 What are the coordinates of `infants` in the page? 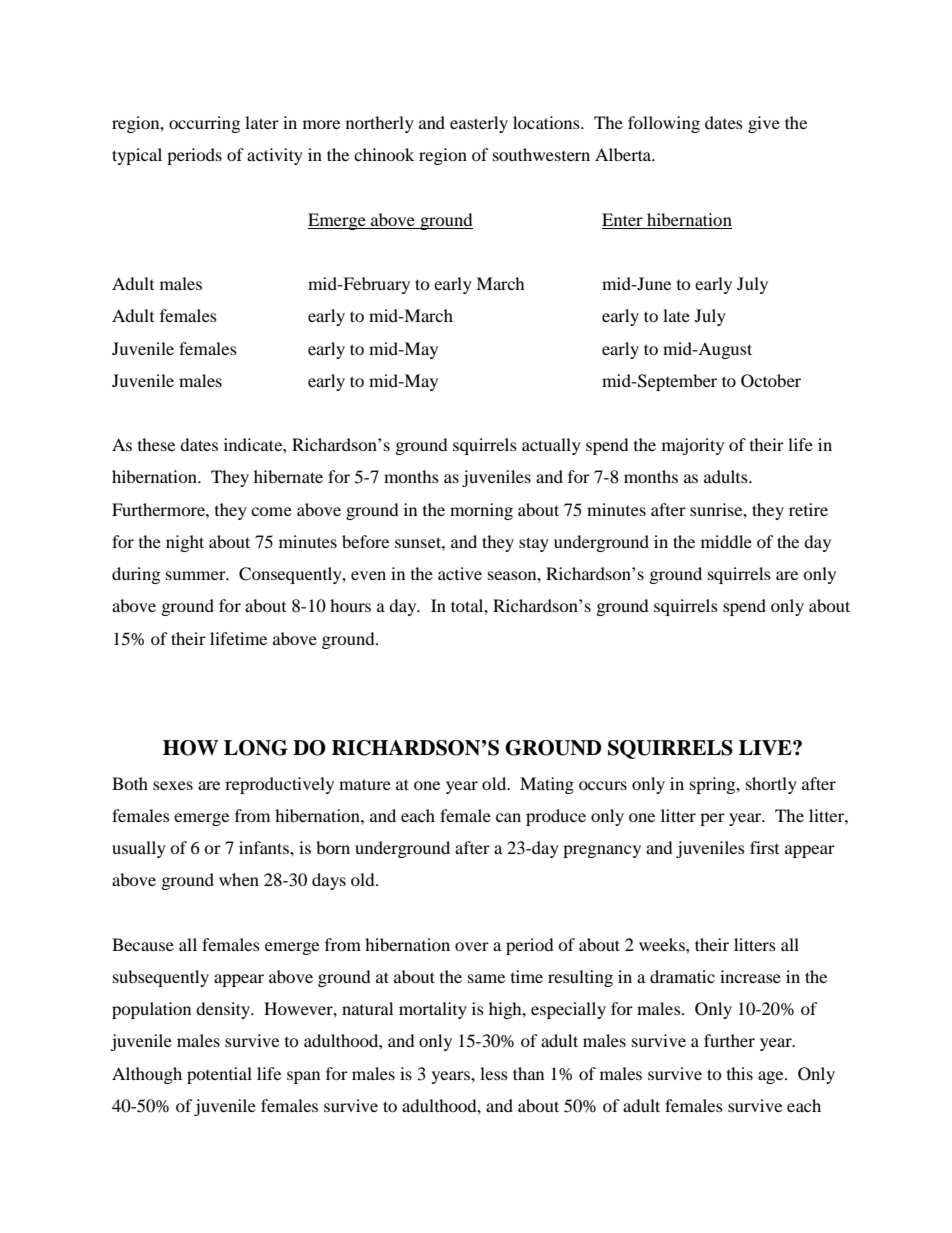 It's located at (265, 847).
